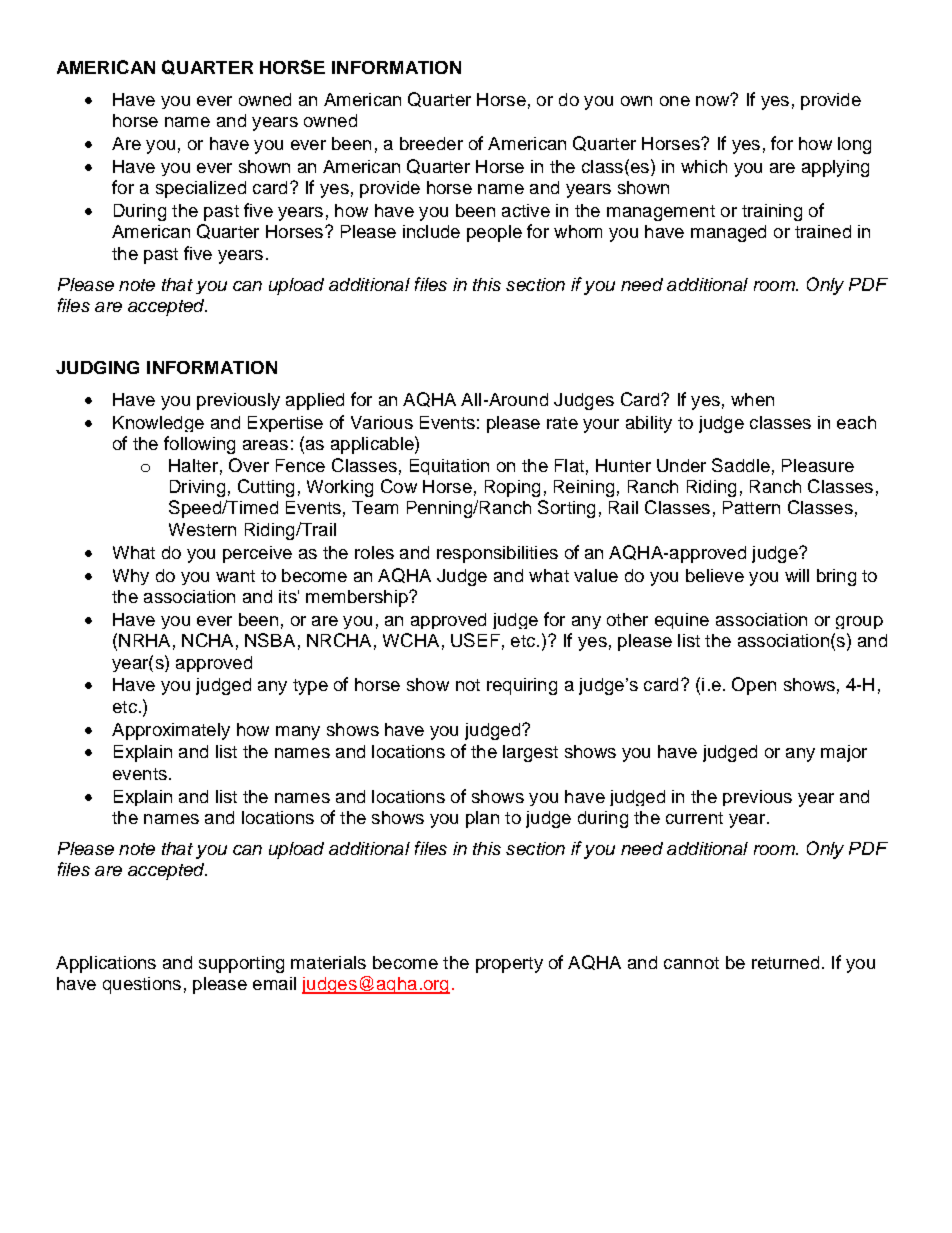  Describe the element at coordinates (854, 145) in the screenshot. I see `long` at that location.
